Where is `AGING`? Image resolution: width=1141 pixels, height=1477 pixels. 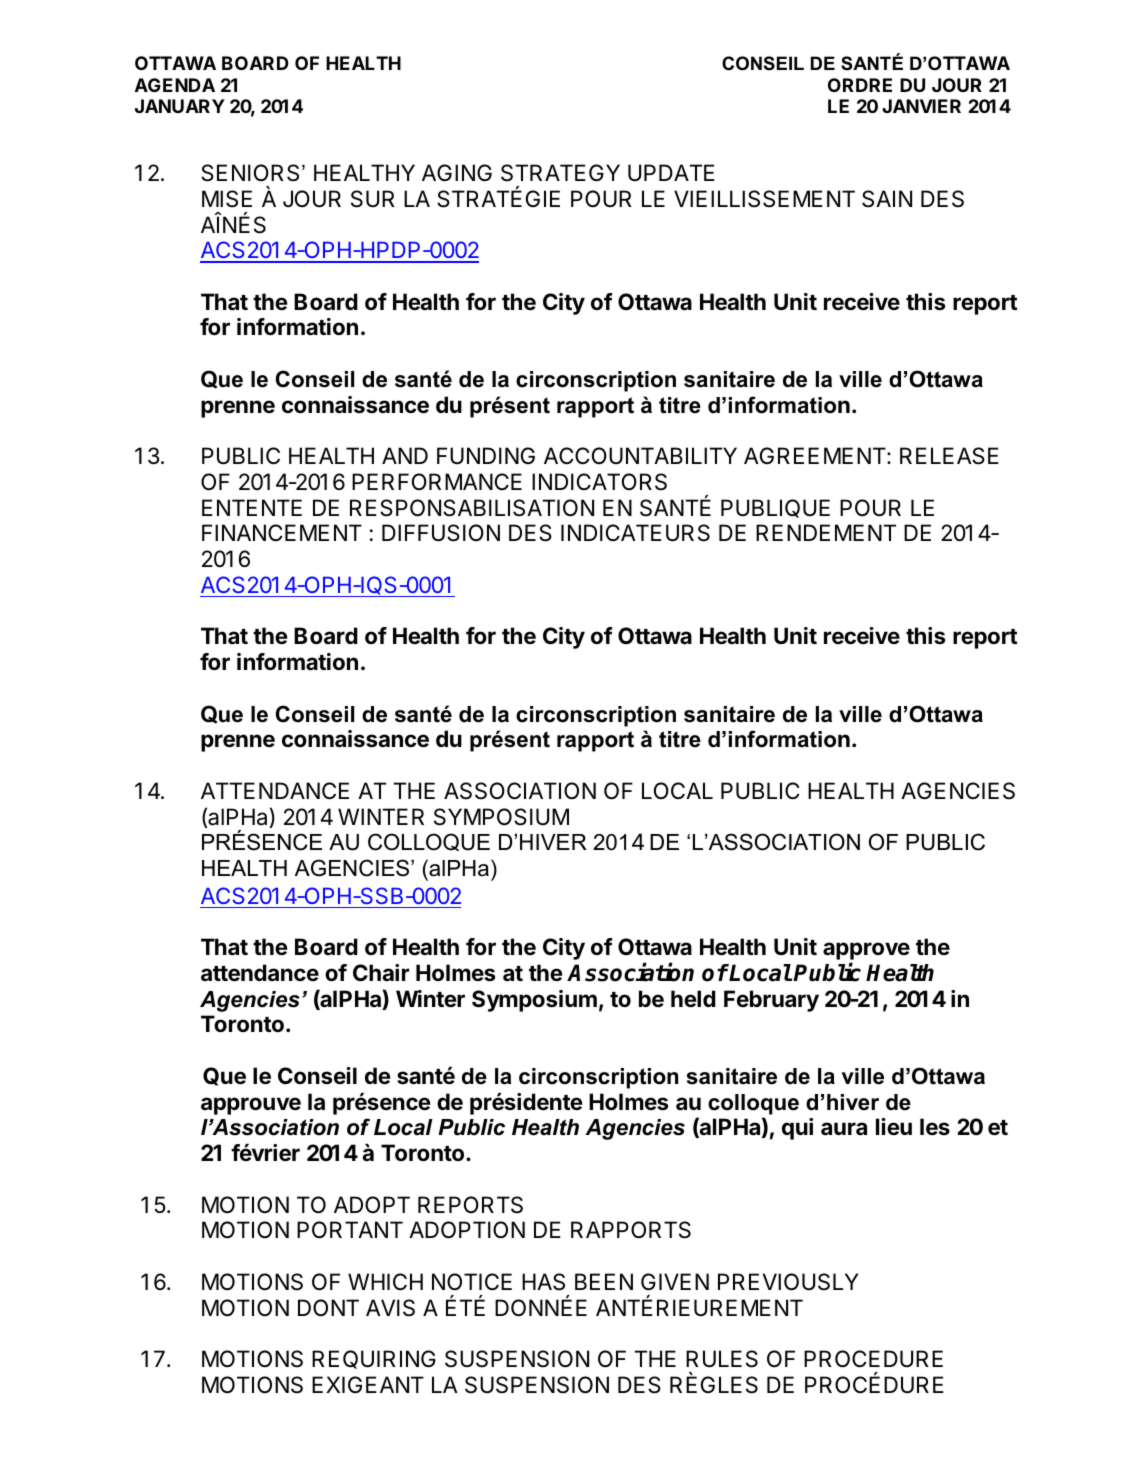
AGING is located at coordinates (457, 172).
